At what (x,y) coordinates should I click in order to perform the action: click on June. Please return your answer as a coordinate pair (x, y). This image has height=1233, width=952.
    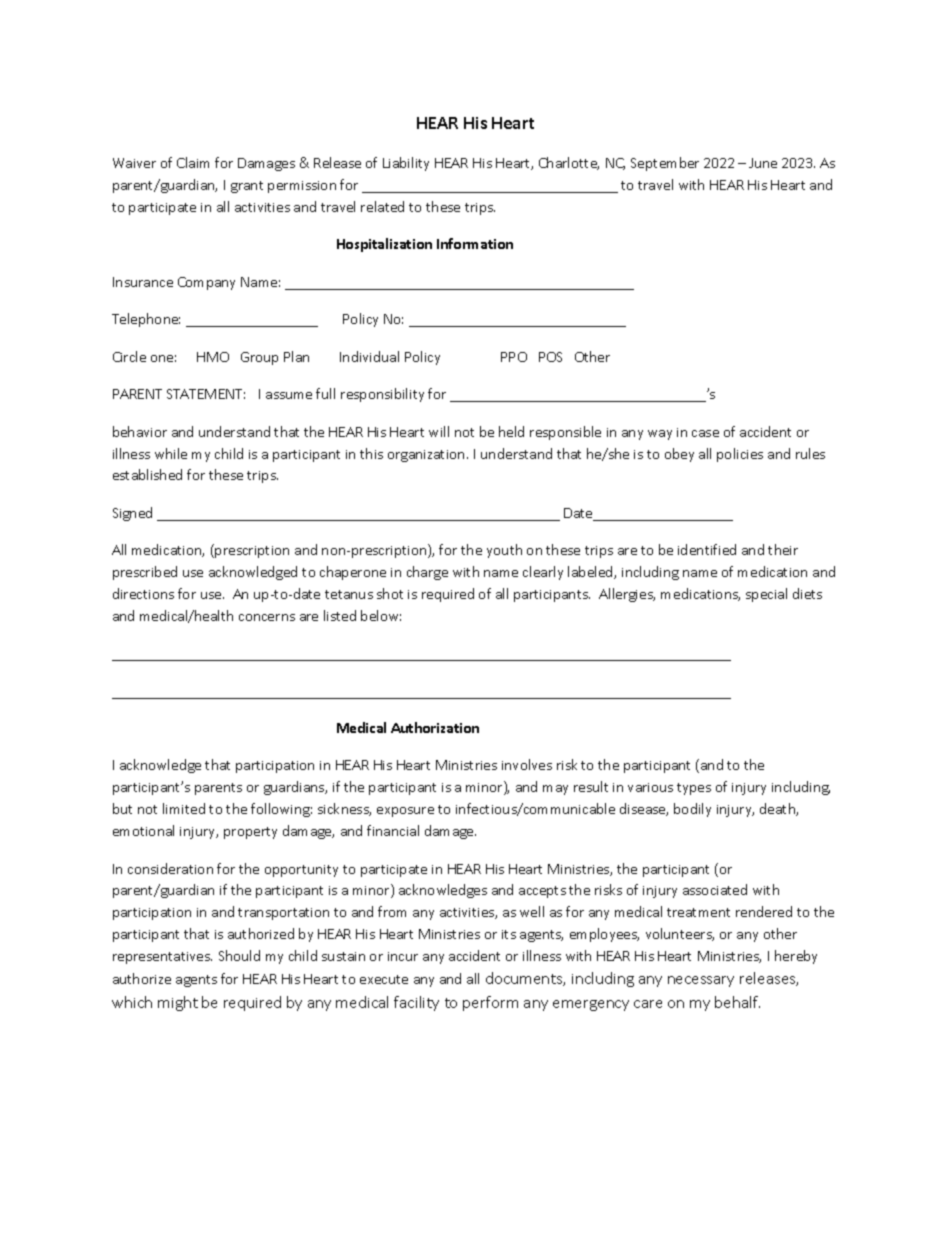
    Looking at the image, I should click on (763, 163).
